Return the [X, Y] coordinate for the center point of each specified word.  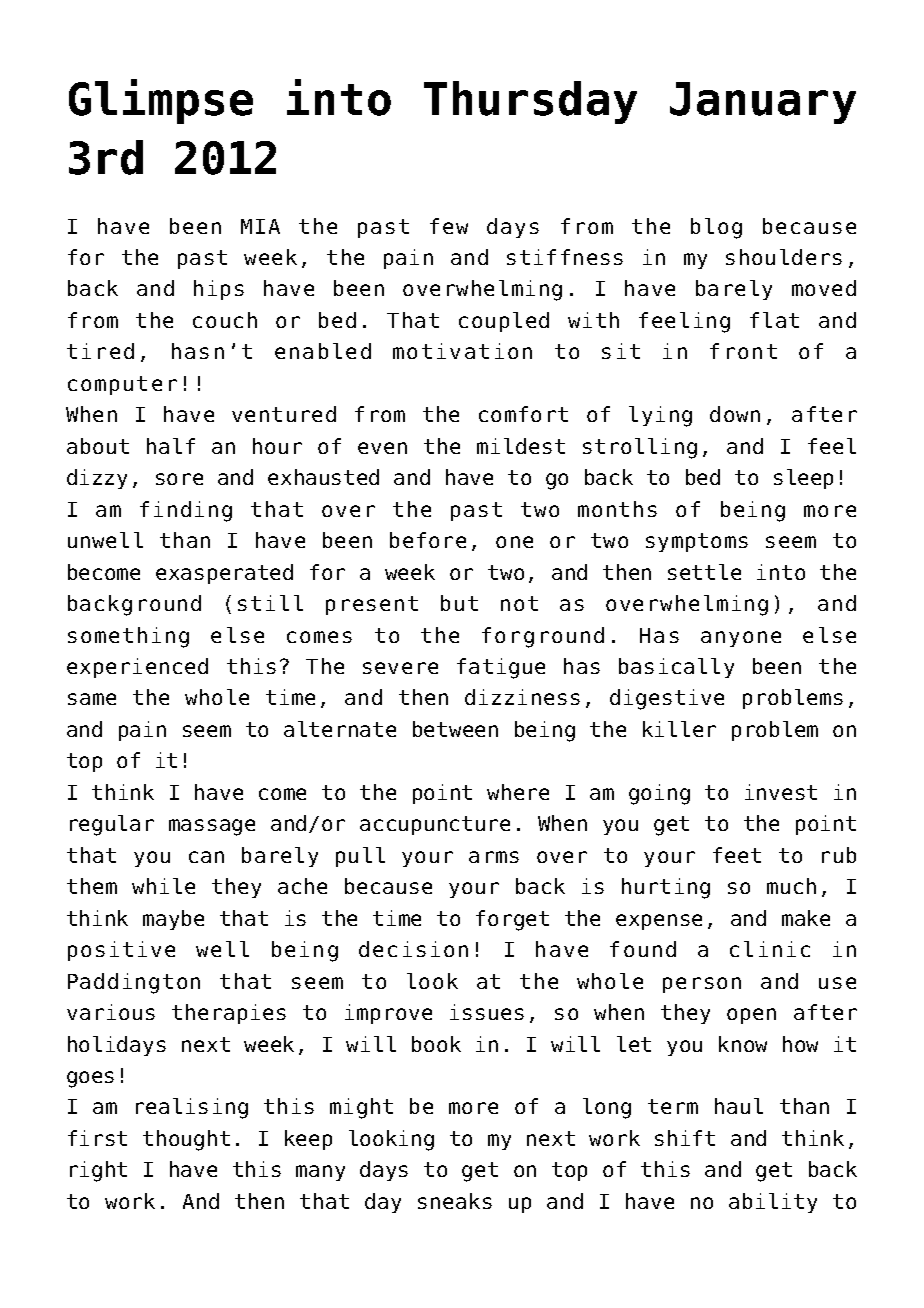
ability [773, 1203]
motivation [462, 351]
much [791, 886]
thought [186, 1140]
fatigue [501, 668]
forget [512, 920]
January [763, 103]
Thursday [530, 102]
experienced [137, 668]
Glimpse [161, 101]
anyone [741, 639]
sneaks [455, 1201]
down [735, 414]
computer [122, 385]
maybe [173, 920]
